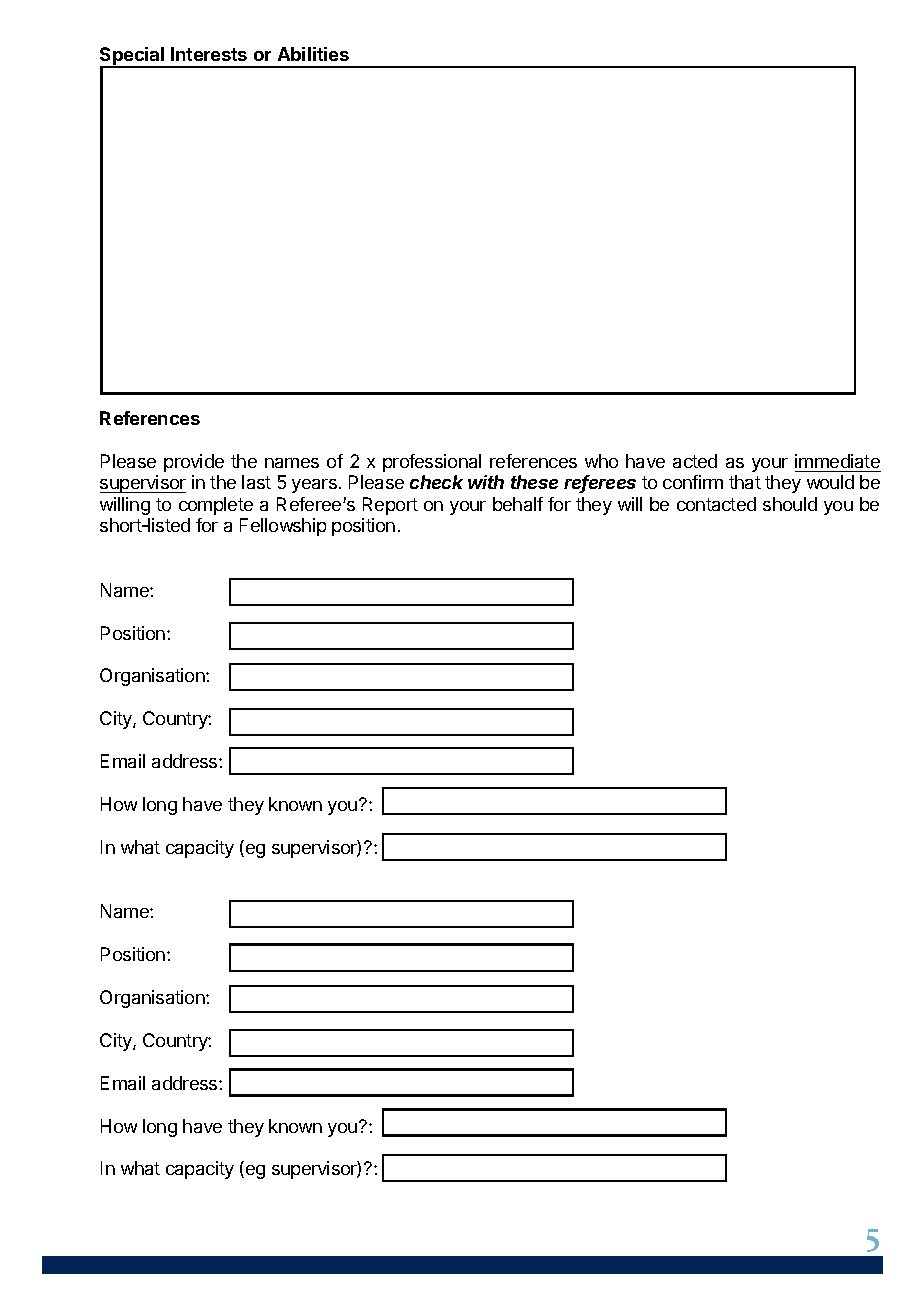  Describe the element at coordinates (837, 461) in the screenshot. I see `immediate` at that location.
